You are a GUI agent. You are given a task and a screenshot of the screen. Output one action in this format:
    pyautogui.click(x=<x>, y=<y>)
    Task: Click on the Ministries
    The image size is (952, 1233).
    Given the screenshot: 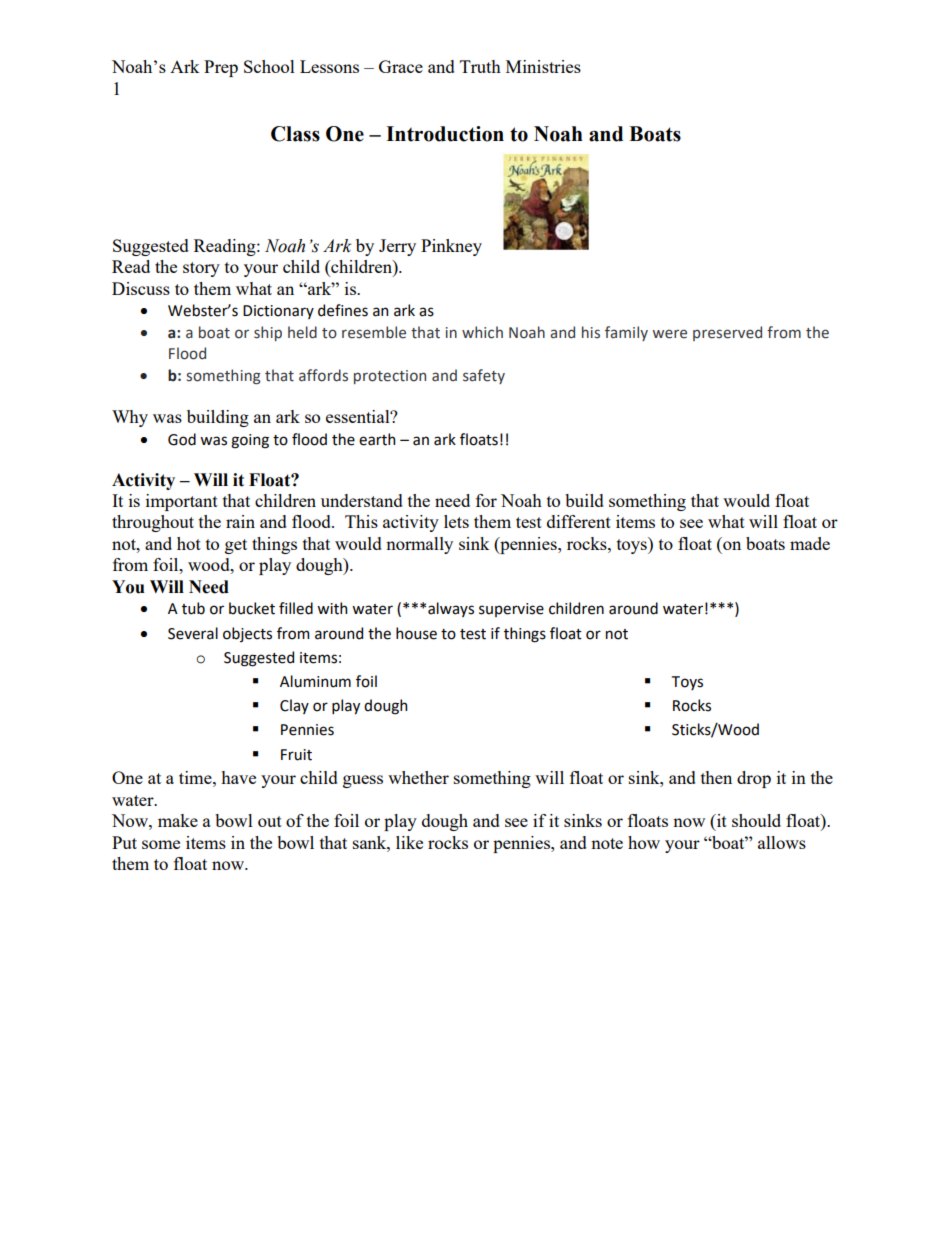 What is the action you would take?
    pyautogui.click(x=543, y=66)
